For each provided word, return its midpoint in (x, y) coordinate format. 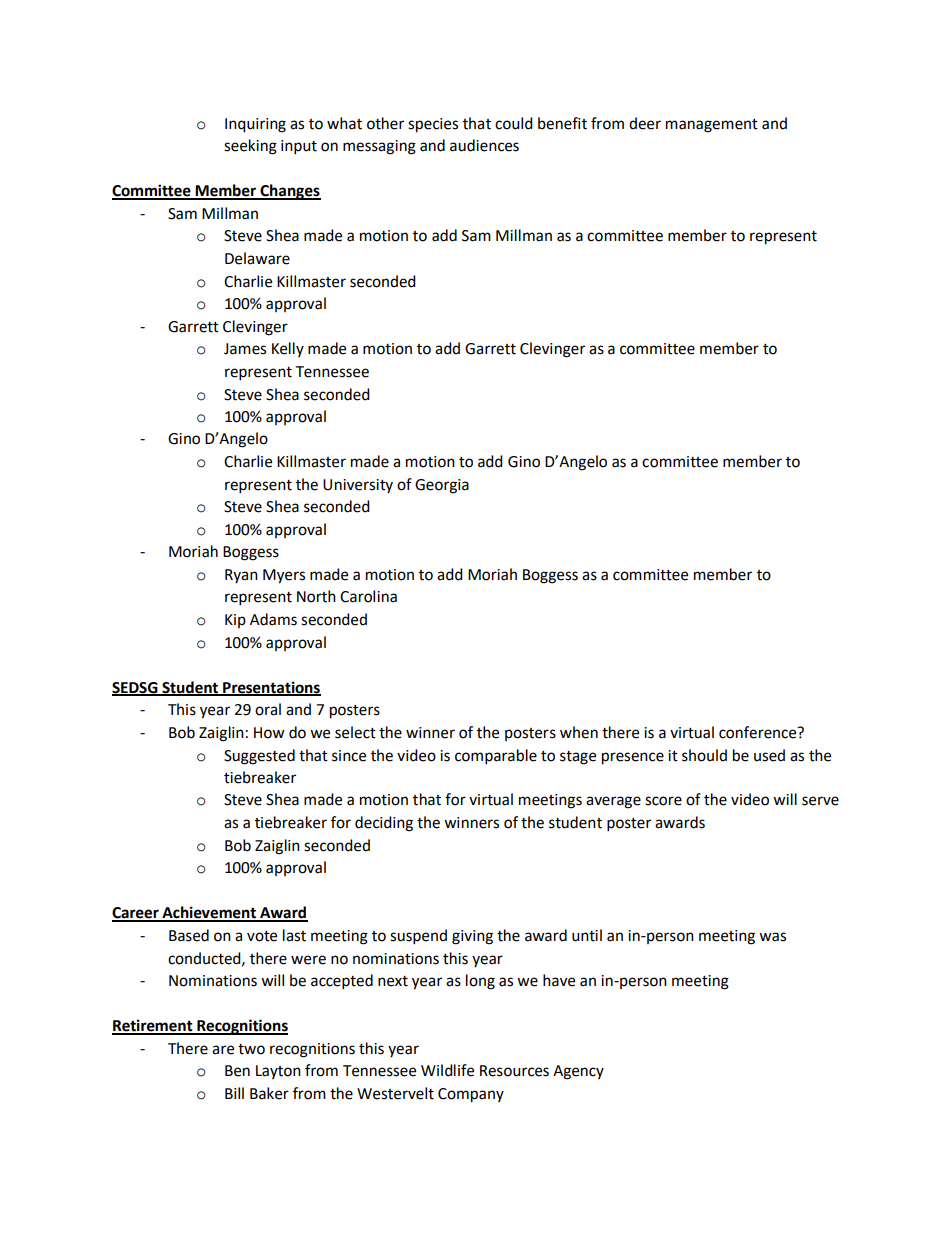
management (712, 126)
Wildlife (447, 1070)
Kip (235, 621)
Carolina (368, 596)
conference (759, 732)
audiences (484, 145)
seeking (250, 147)
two (251, 1049)
